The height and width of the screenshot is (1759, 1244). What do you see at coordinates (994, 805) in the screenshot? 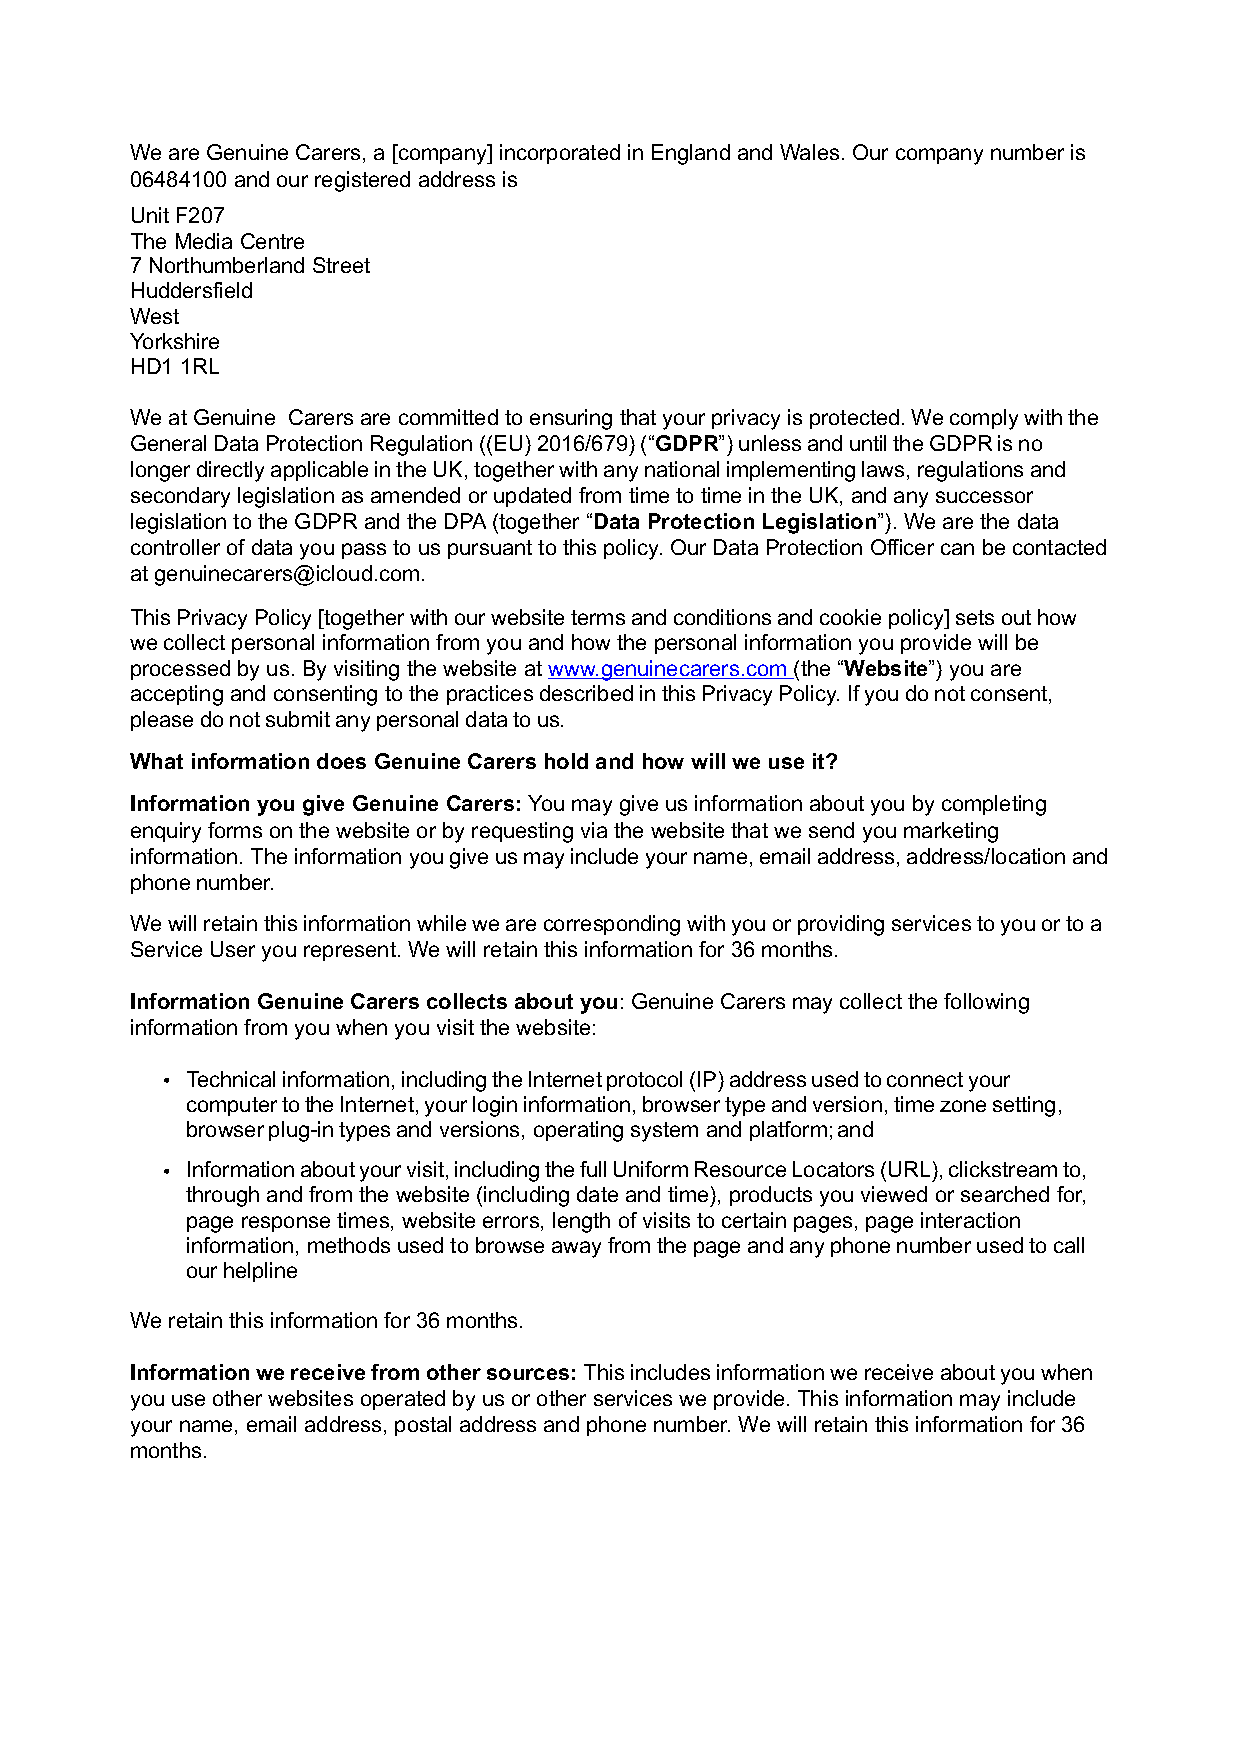
I see `completing` at bounding box center [994, 805].
